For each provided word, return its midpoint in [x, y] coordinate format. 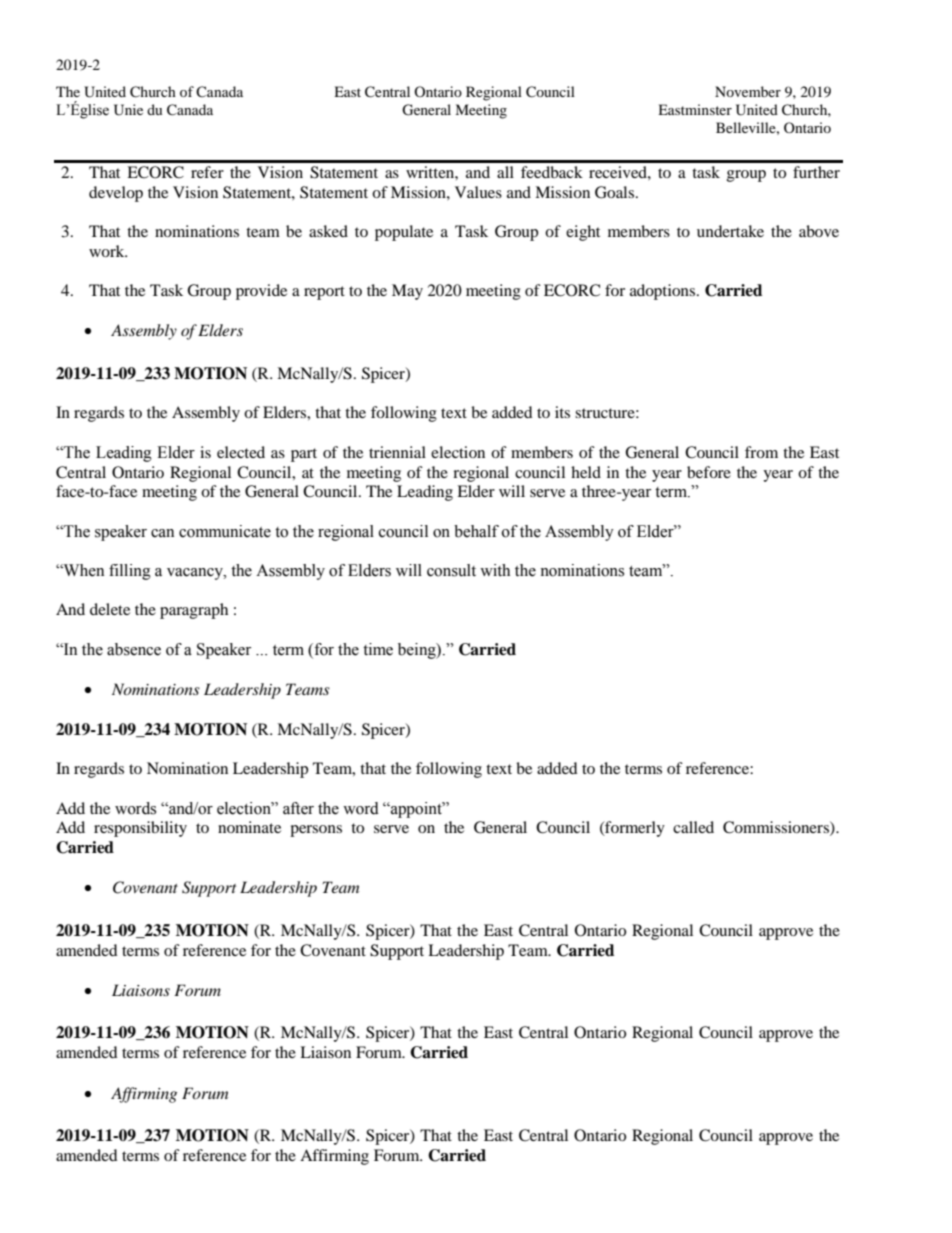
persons [316, 831]
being [418, 651]
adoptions [664, 292]
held [586, 472]
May [407, 292]
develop [116, 194]
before [709, 472]
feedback [552, 172]
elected [241, 452]
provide [261, 292]
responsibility [140, 829]
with [495, 570]
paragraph [194, 611]
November [748, 91]
